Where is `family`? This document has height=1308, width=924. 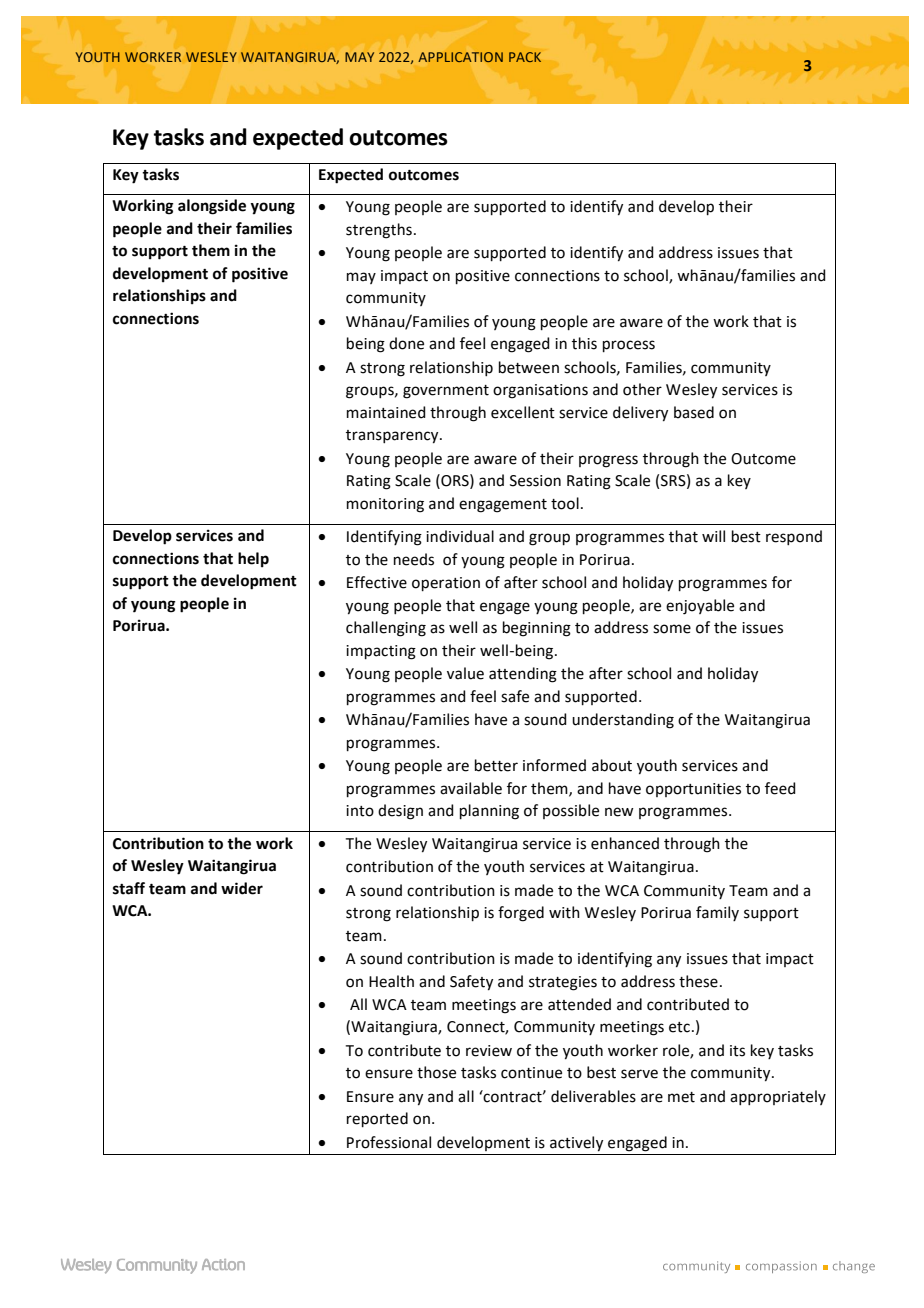
family is located at coordinates (717, 913).
